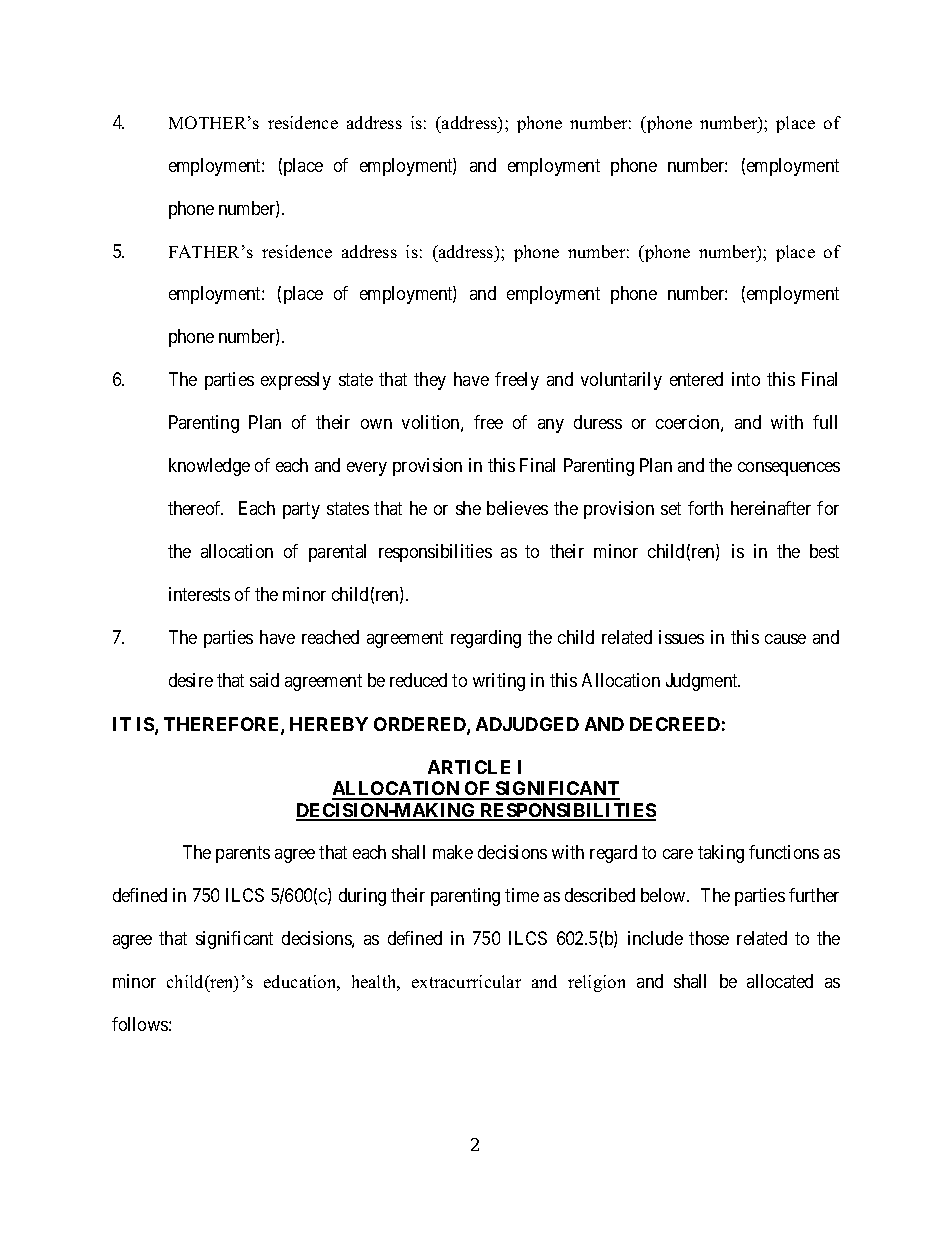 The image size is (952, 1233). Describe the element at coordinates (771, 508) in the screenshot. I see `hereinafter` at that location.
